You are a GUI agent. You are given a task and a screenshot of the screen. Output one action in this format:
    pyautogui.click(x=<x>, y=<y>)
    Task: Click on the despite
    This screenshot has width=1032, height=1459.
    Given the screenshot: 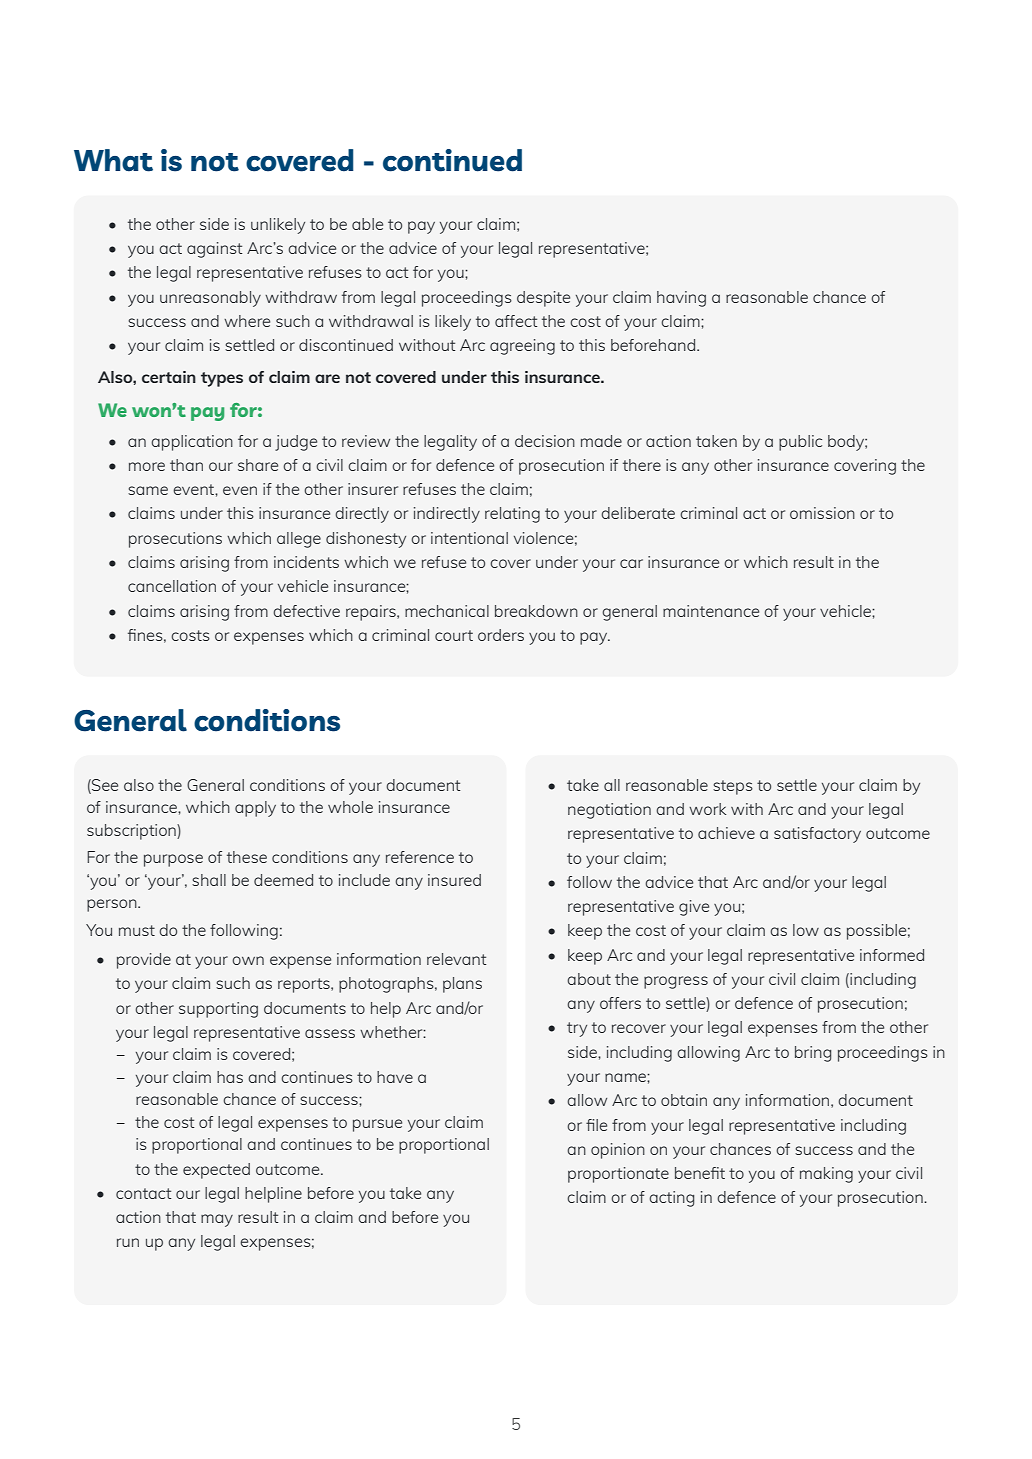 What is the action you would take?
    pyautogui.click(x=543, y=299)
